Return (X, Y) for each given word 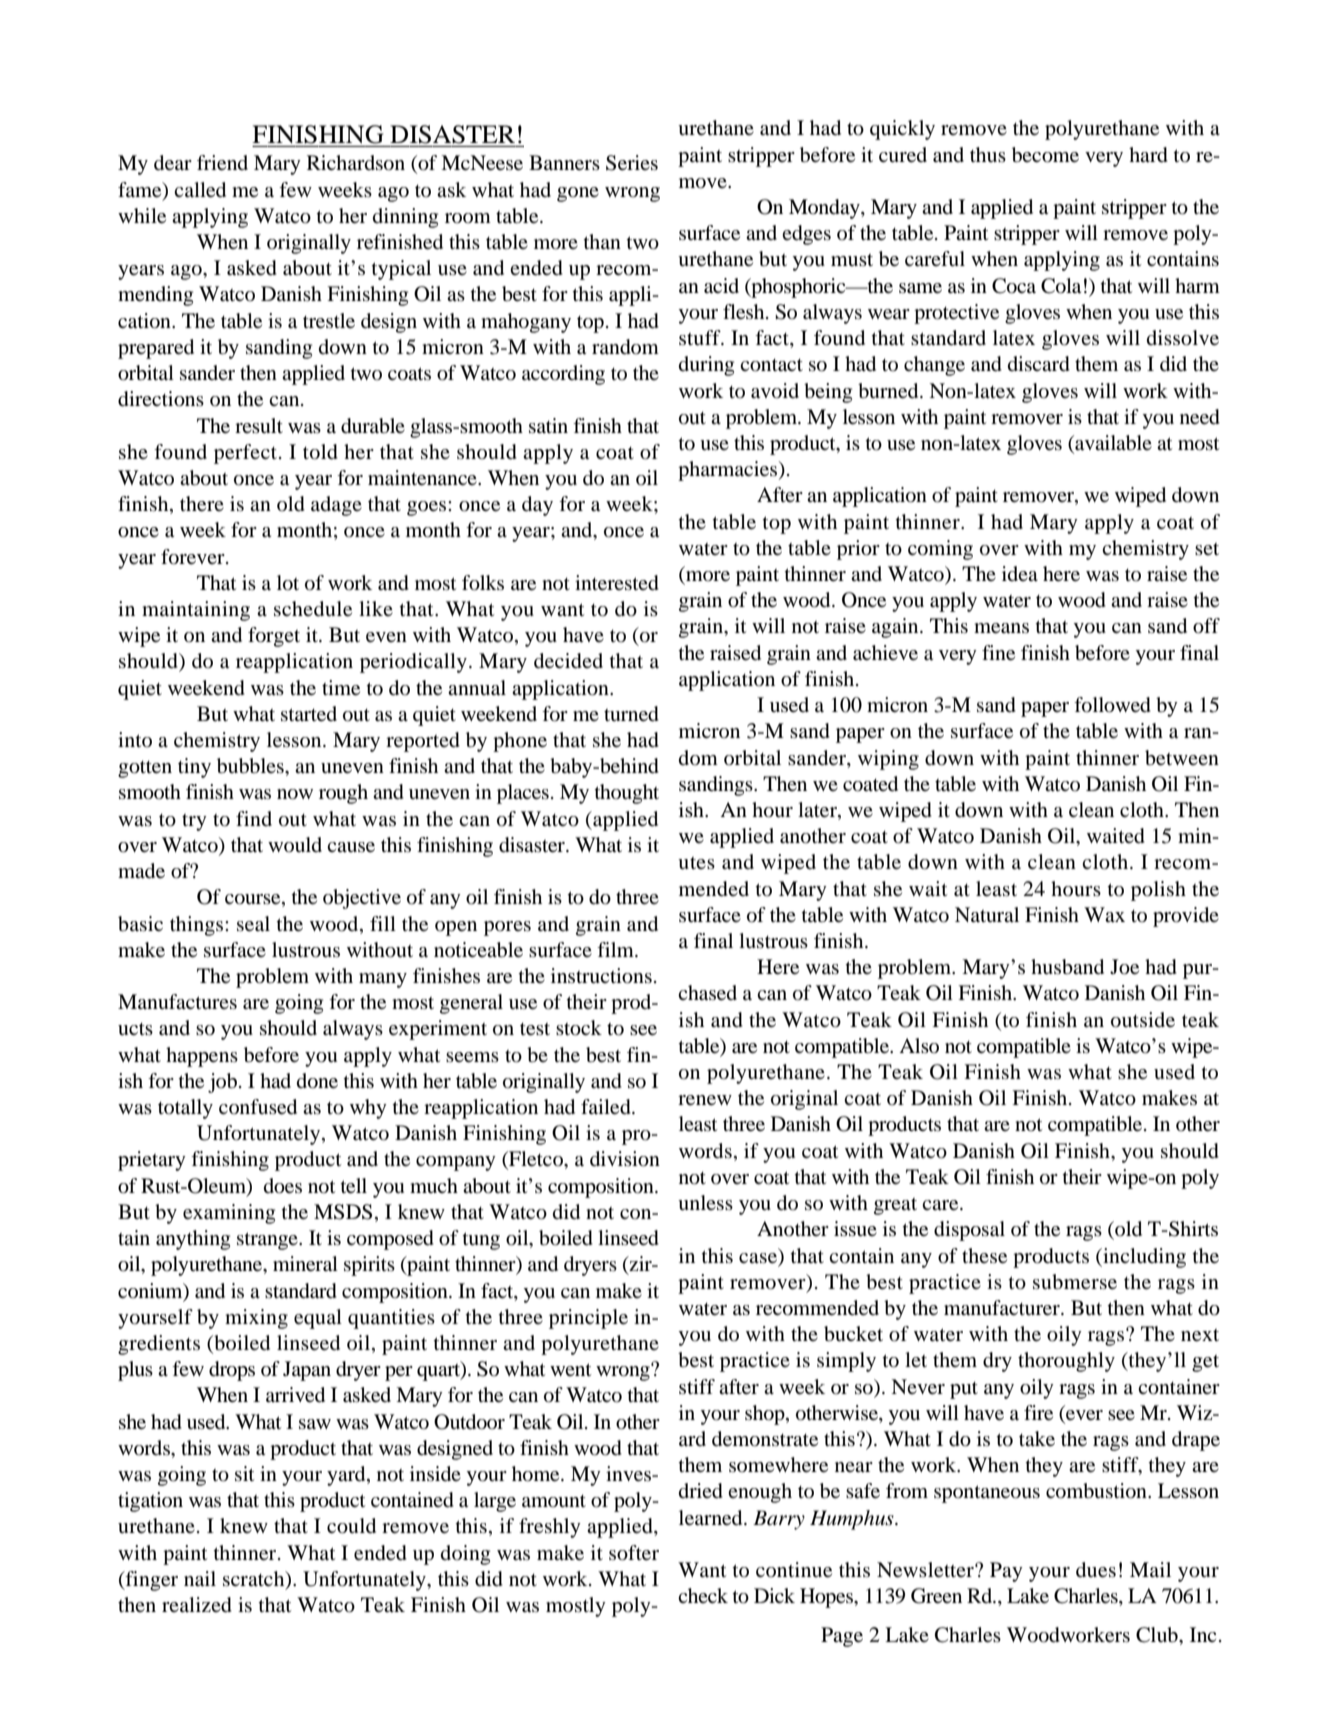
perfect (245, 454)
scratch (255, 1579)
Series (632, 163)
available (1112, 444)
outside (1143, 1020)
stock (579, 1028)
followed (1112, 705)
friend (222, 163)
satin (548, 425)
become (1045, 155)
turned (631, 714)
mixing (256, 1319)
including (1143, 1258)
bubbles (251, 766)
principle (588, 1319)
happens (202, 1057)
